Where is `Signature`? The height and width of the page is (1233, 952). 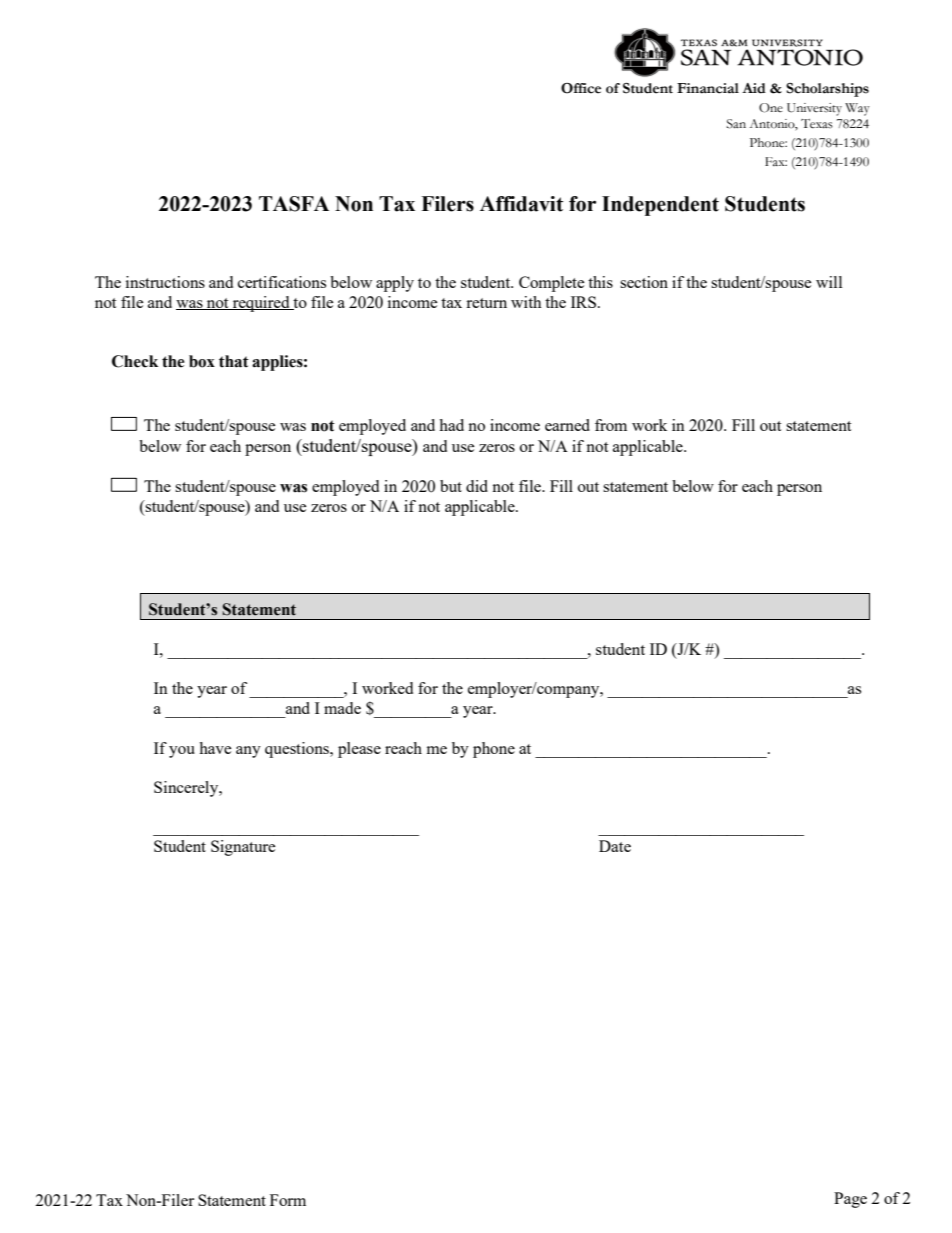
Signature is located at coordinates (243, 848).
